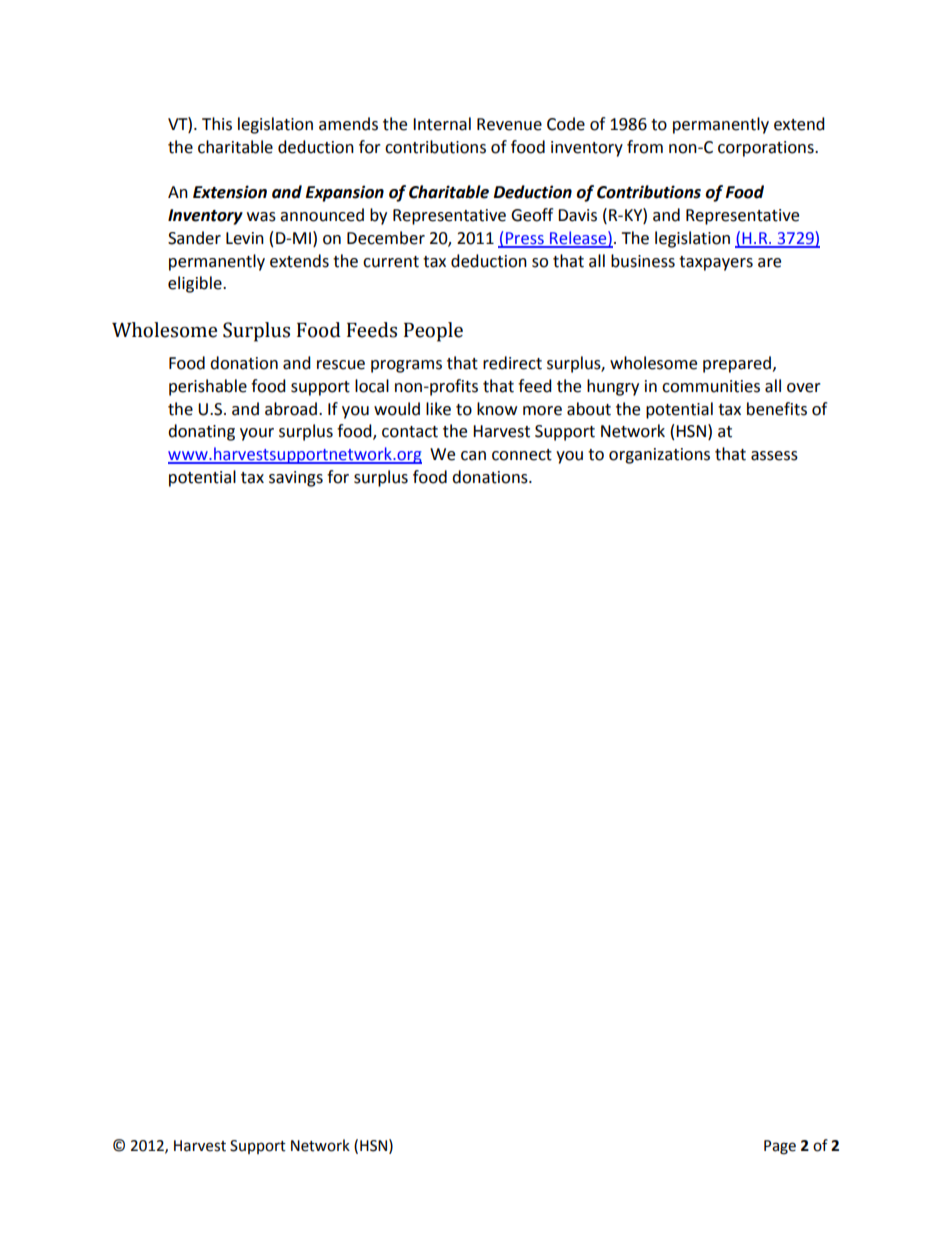 The width and height of the screenshot is (952, 1233). What do you see at coordinates (230, 192) in the screenshot?
I see `Extension` at bounding box center [230, 192].
